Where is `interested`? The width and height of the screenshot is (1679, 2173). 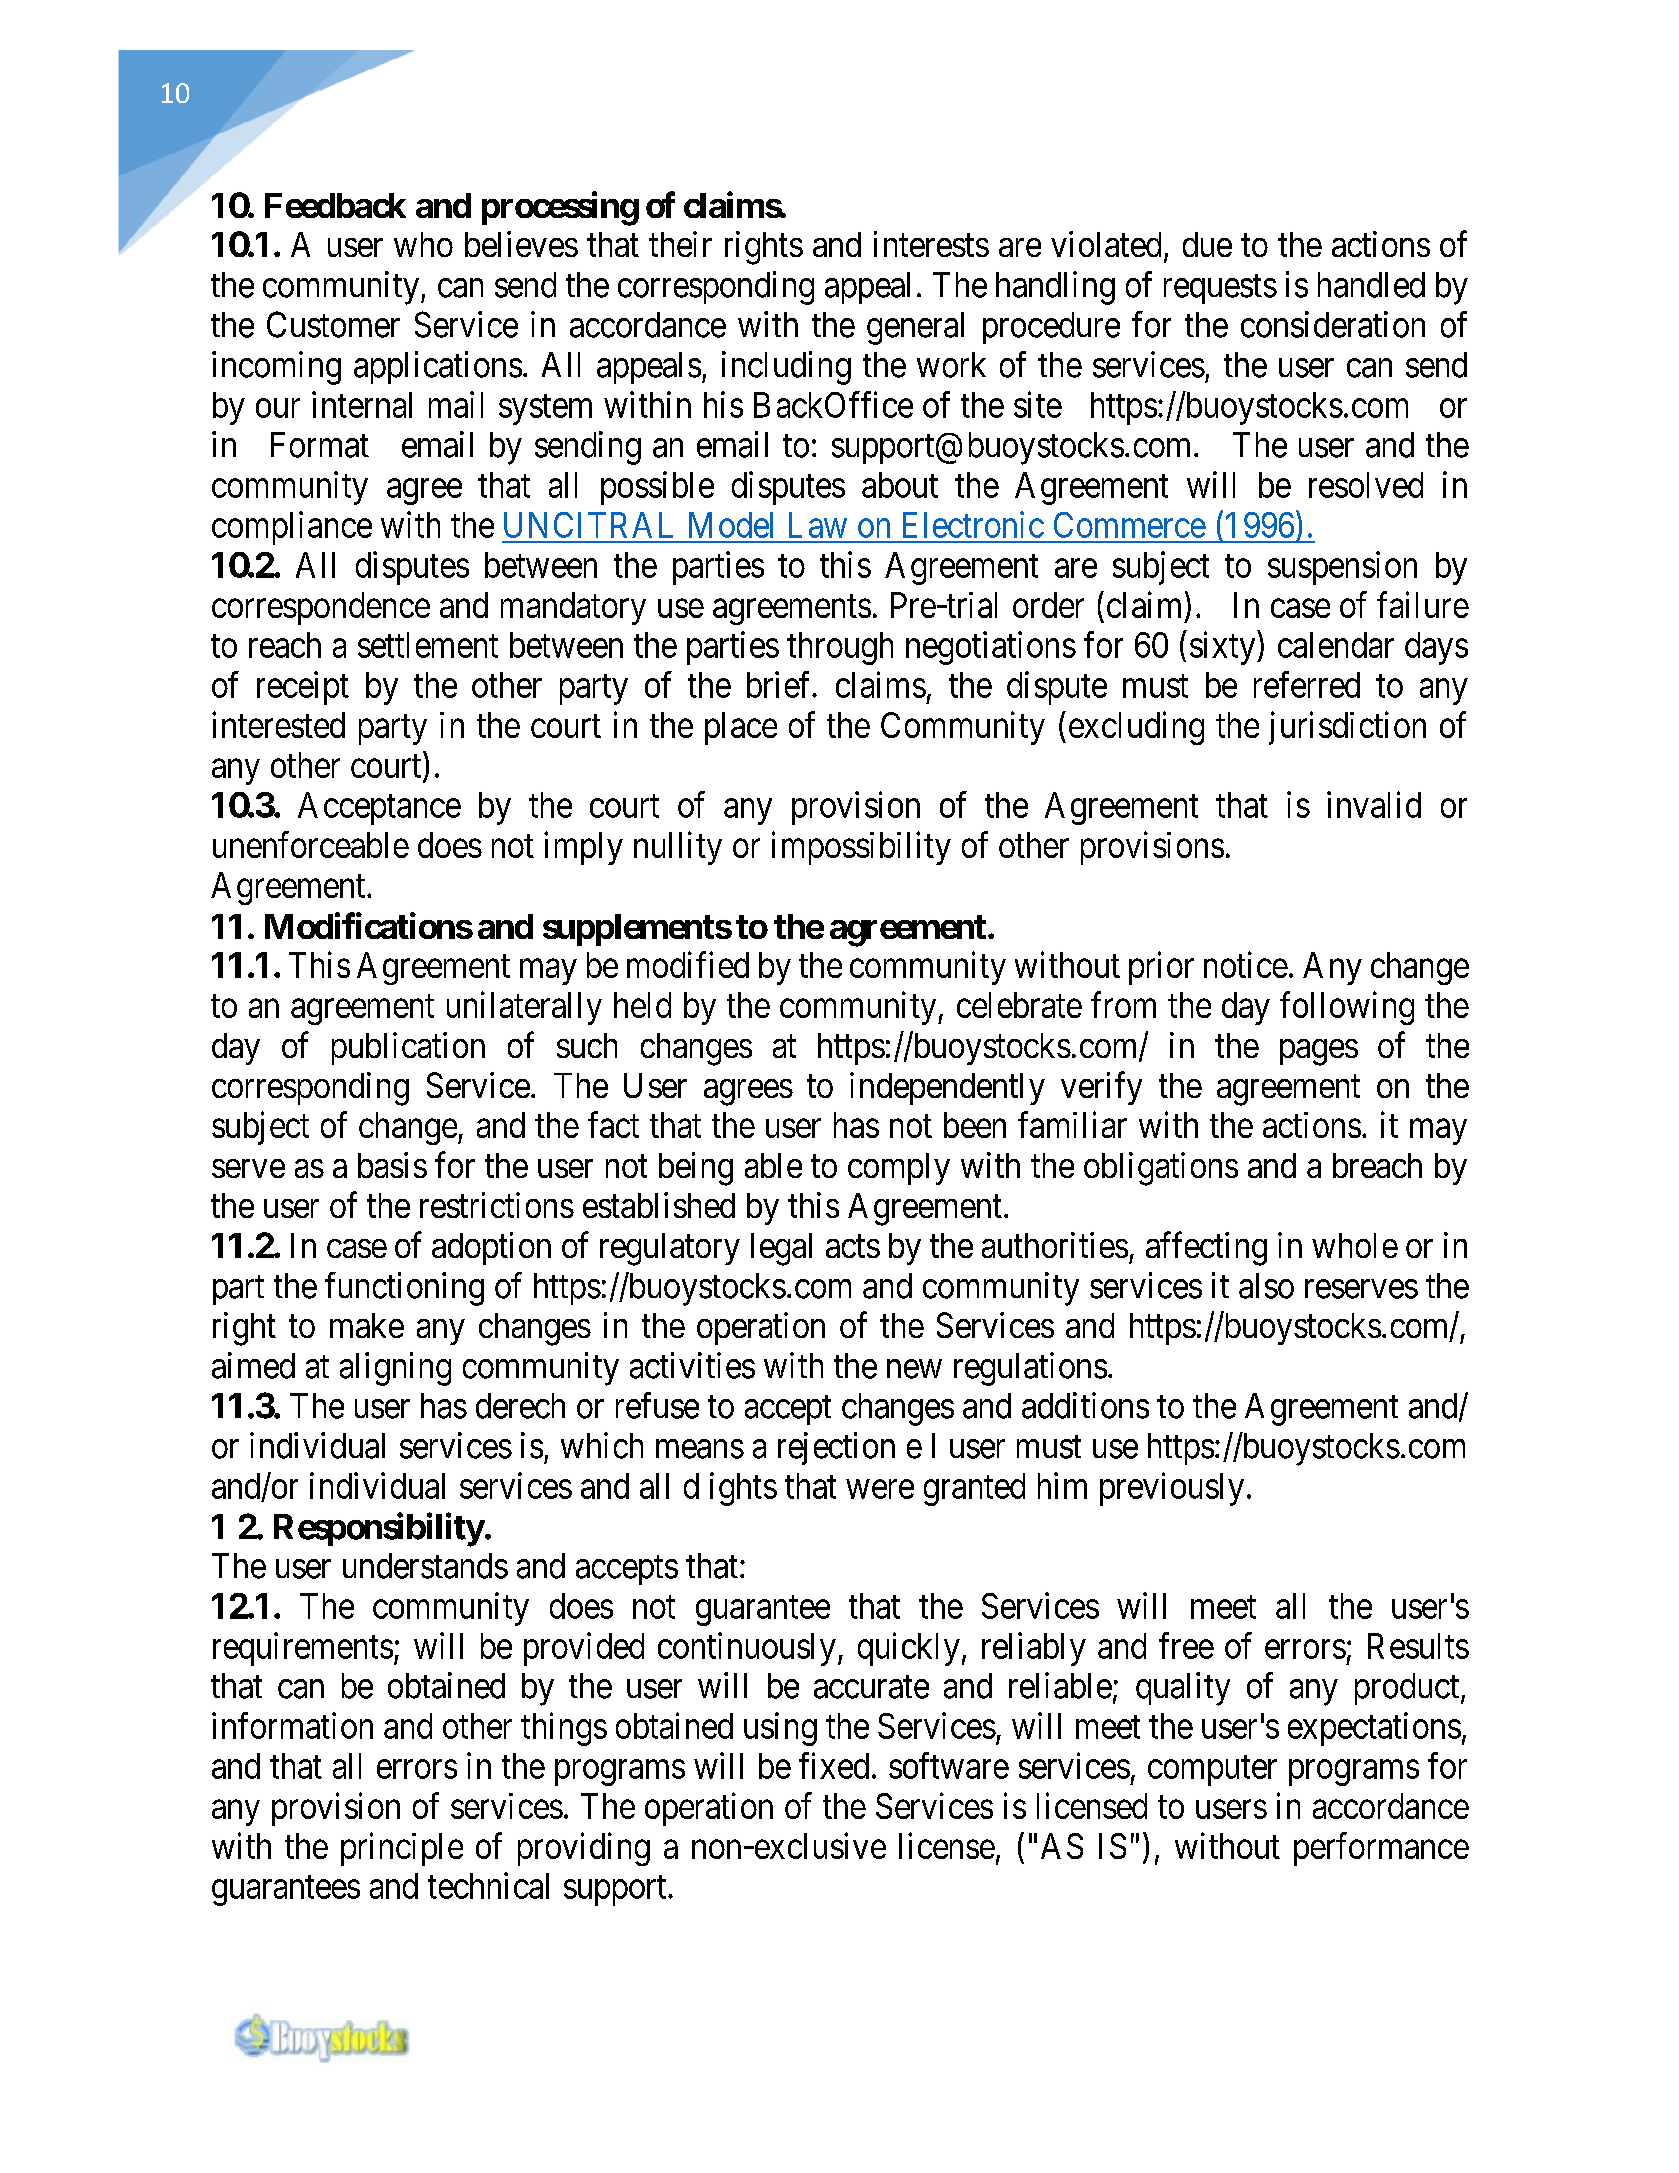 interested is located at coordinates (278, 724).
